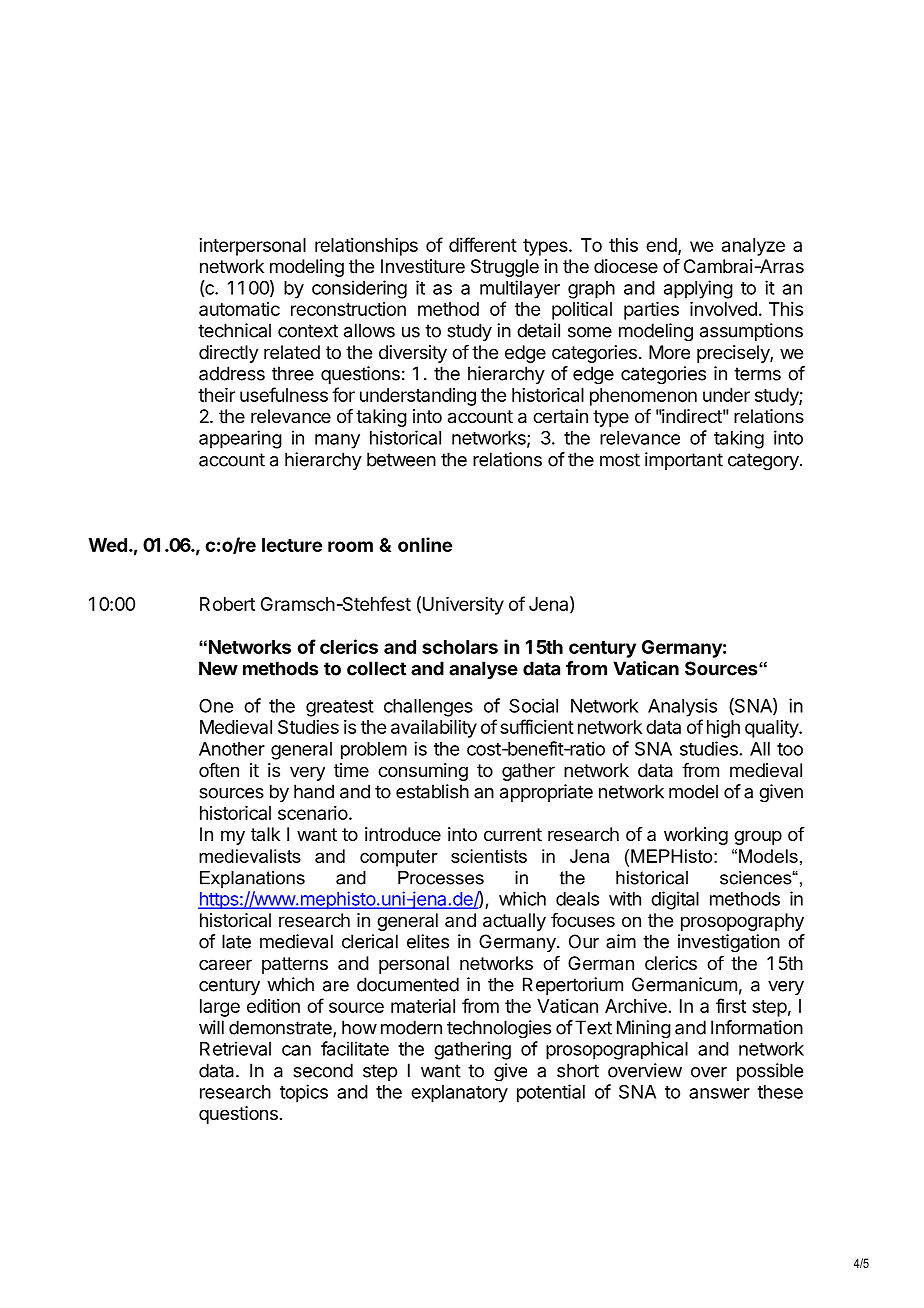 Image resolution: width=924 pixels, height=1308 pixels. What do you see at coordinates (441, 878) in the screenshot?
I see `Processes` at bounding box center [441, 878].
